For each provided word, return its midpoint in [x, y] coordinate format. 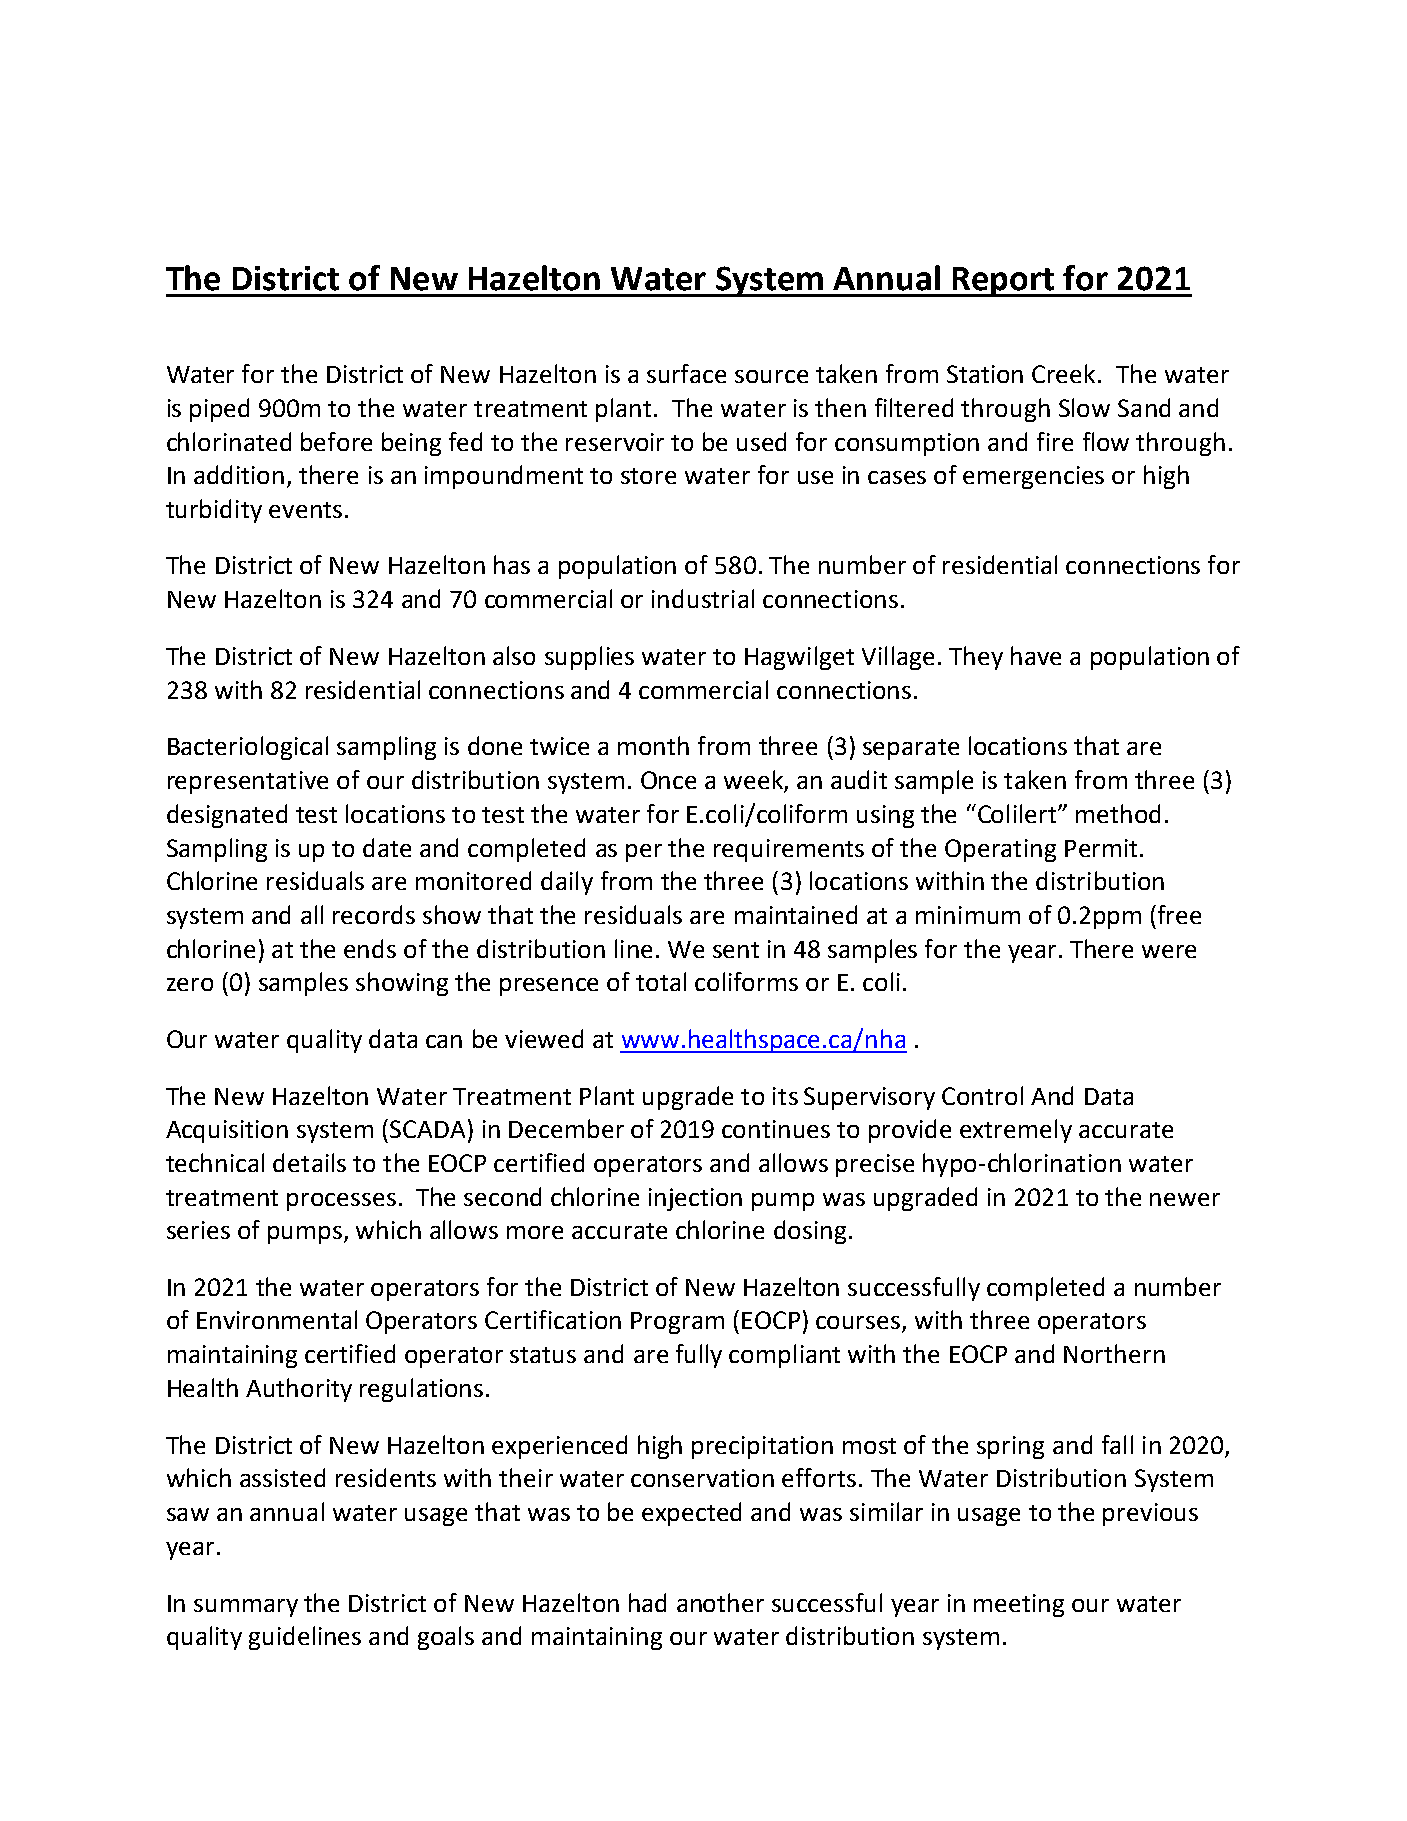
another [720, 1602]
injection [695, 1199]
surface [686, 373]
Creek [1063, 373]
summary [246, 1608]
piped [219, 410]
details [309, 1162]
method [1118, 813]
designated [227, 816]
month [653, 745]
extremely [1016, 1131]
